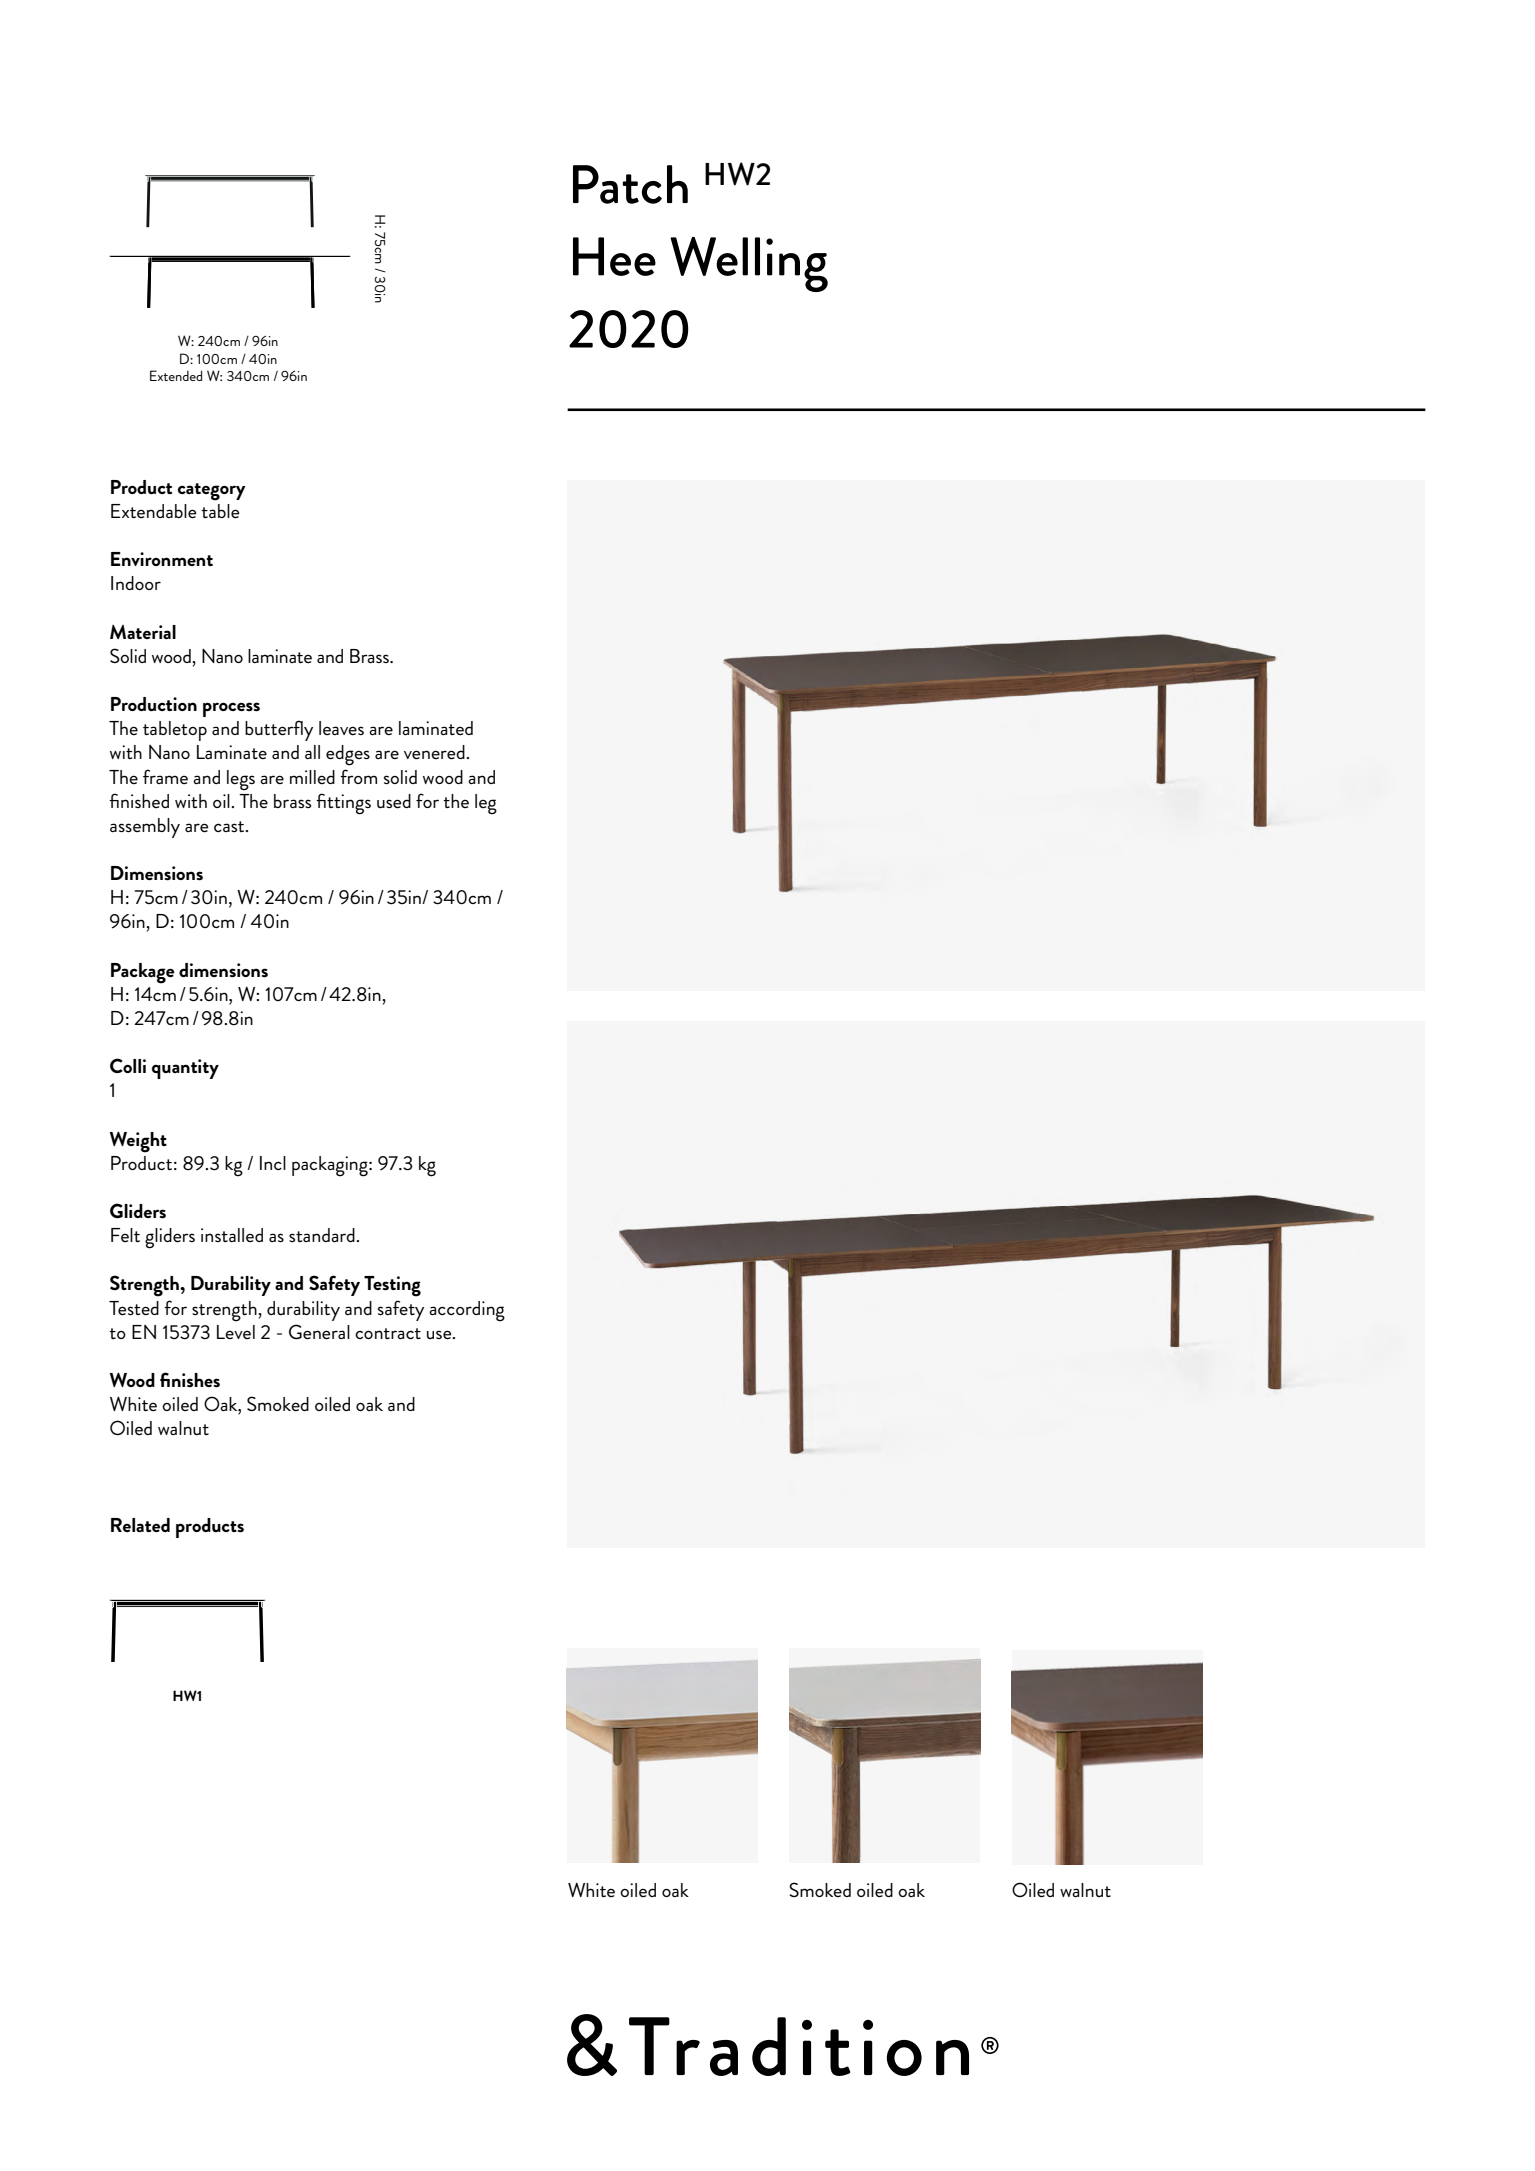  What do you see at coordinates (749, 264) in the page?
I see `Welling` at bounding box center [749, 264].
